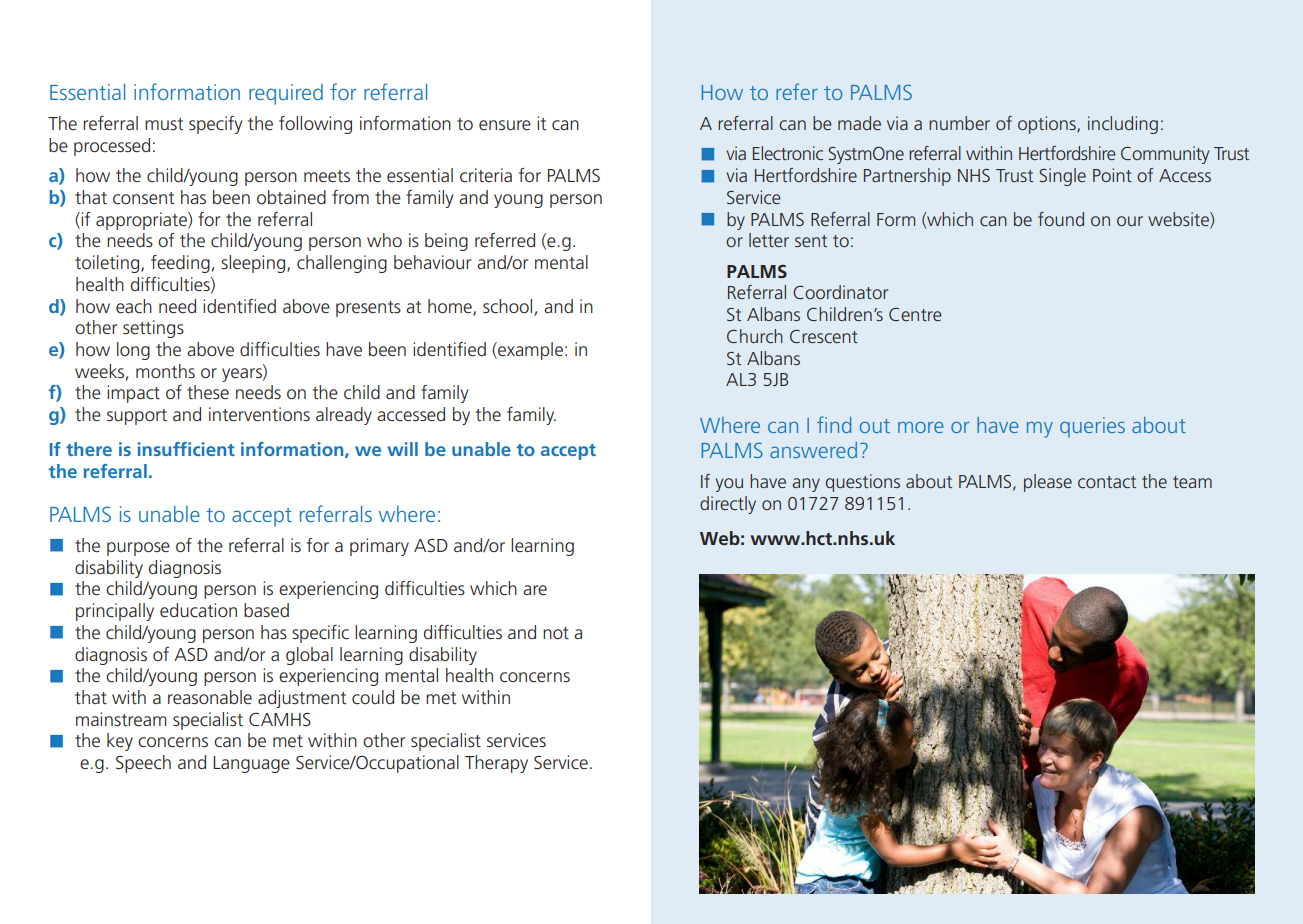 The height and width of the image is (924, 1303). I want to click on settings, so click(153, 329).
